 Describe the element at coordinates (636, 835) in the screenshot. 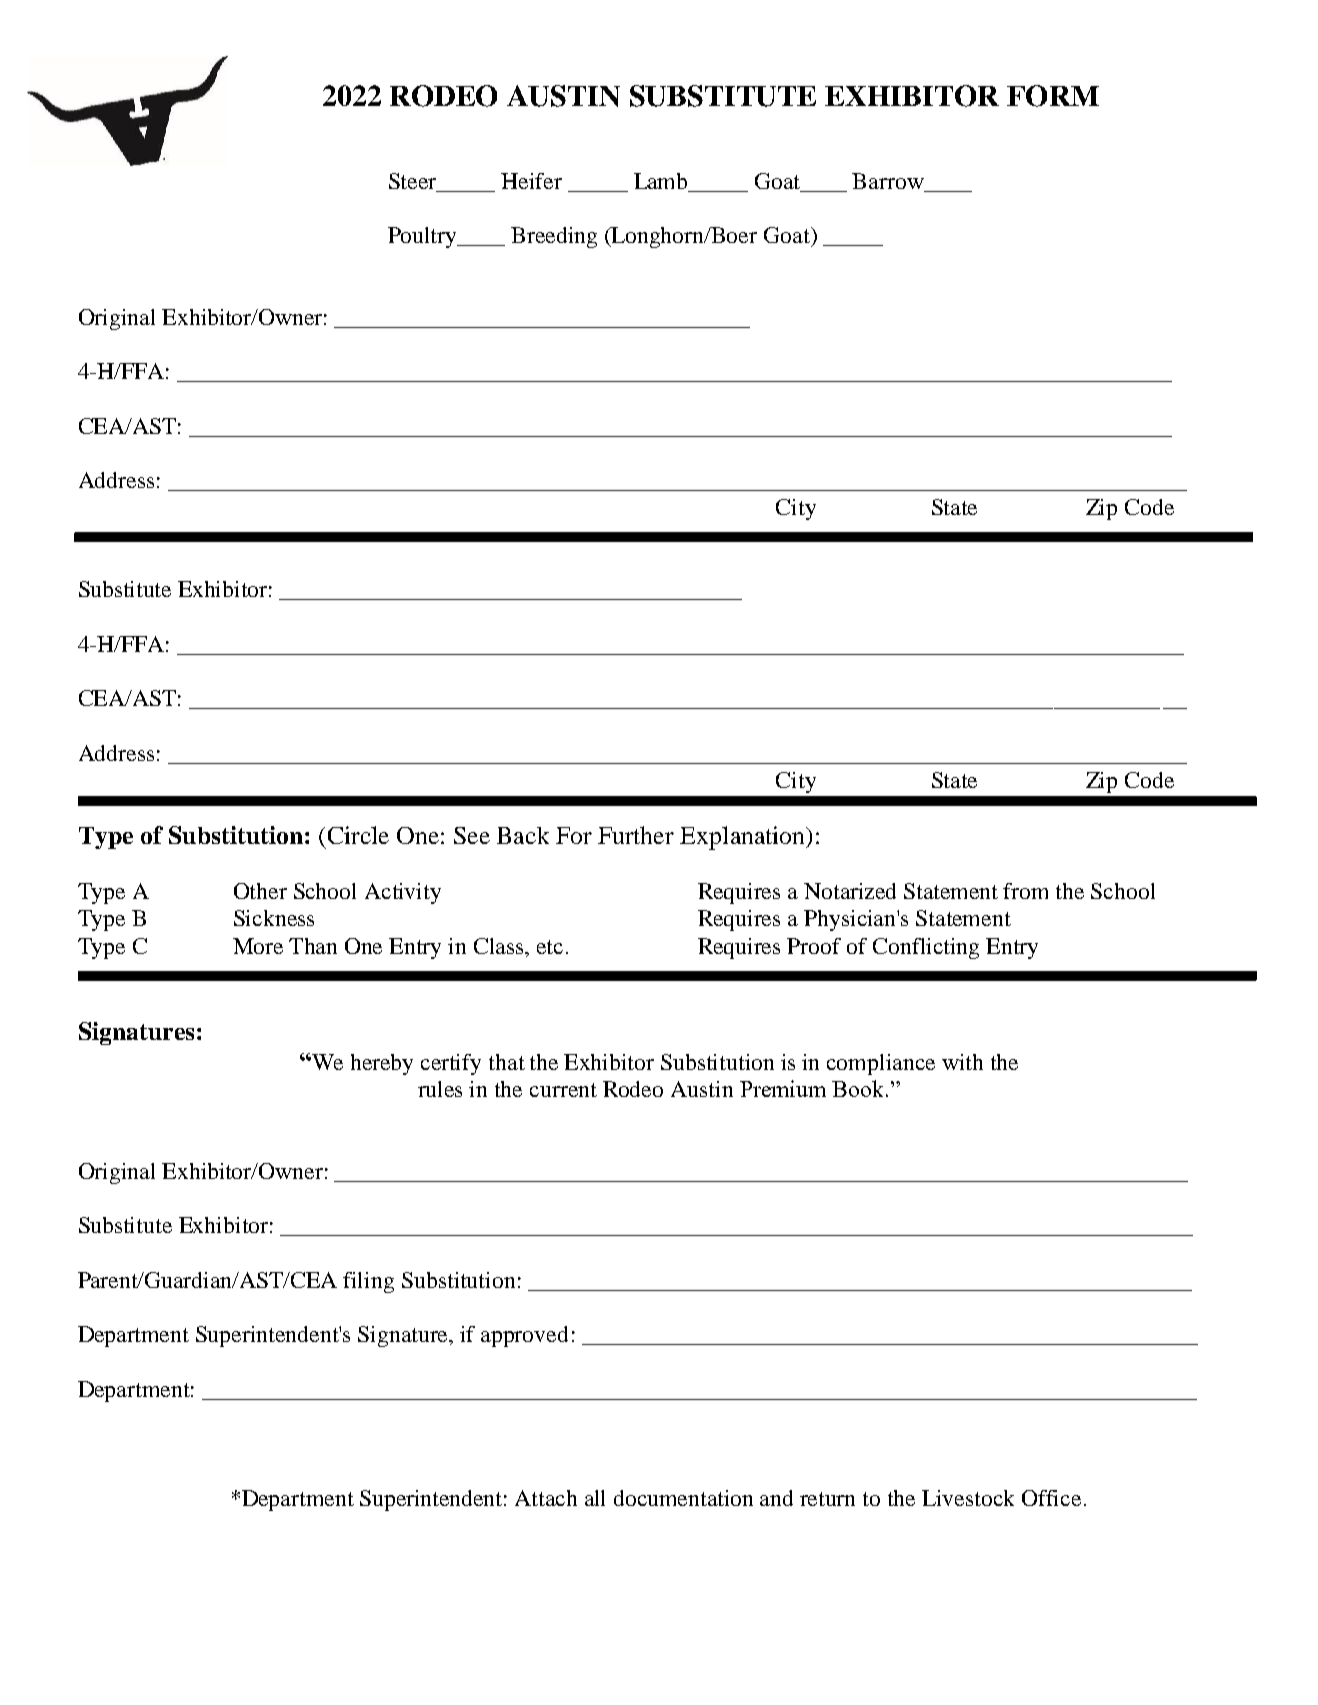

I see `Further` at that location.
